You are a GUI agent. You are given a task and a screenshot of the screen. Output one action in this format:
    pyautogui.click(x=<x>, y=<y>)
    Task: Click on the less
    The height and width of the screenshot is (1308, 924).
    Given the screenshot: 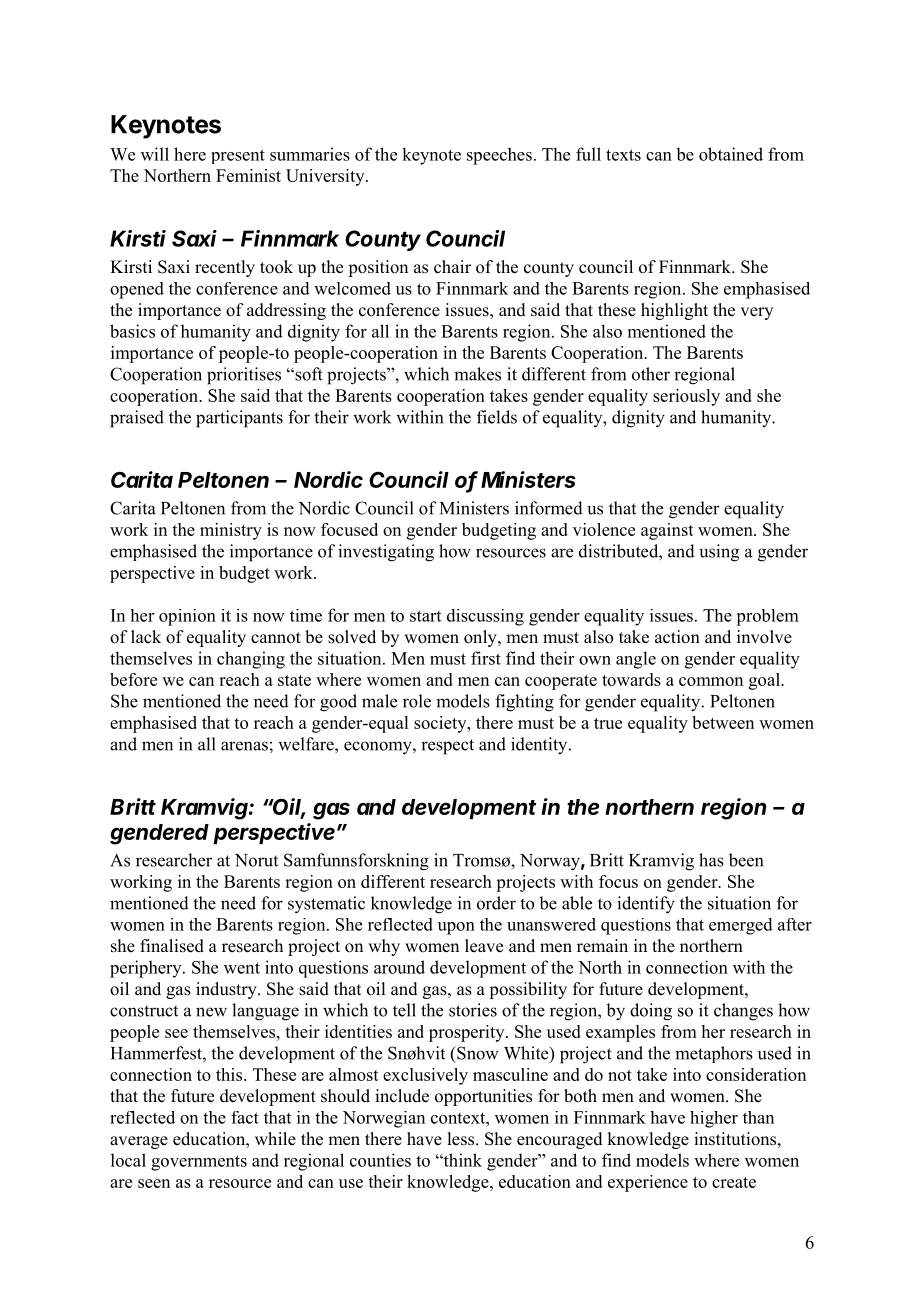 What is the action you would take?
    pyautogui.click(x=460, y=1139)
